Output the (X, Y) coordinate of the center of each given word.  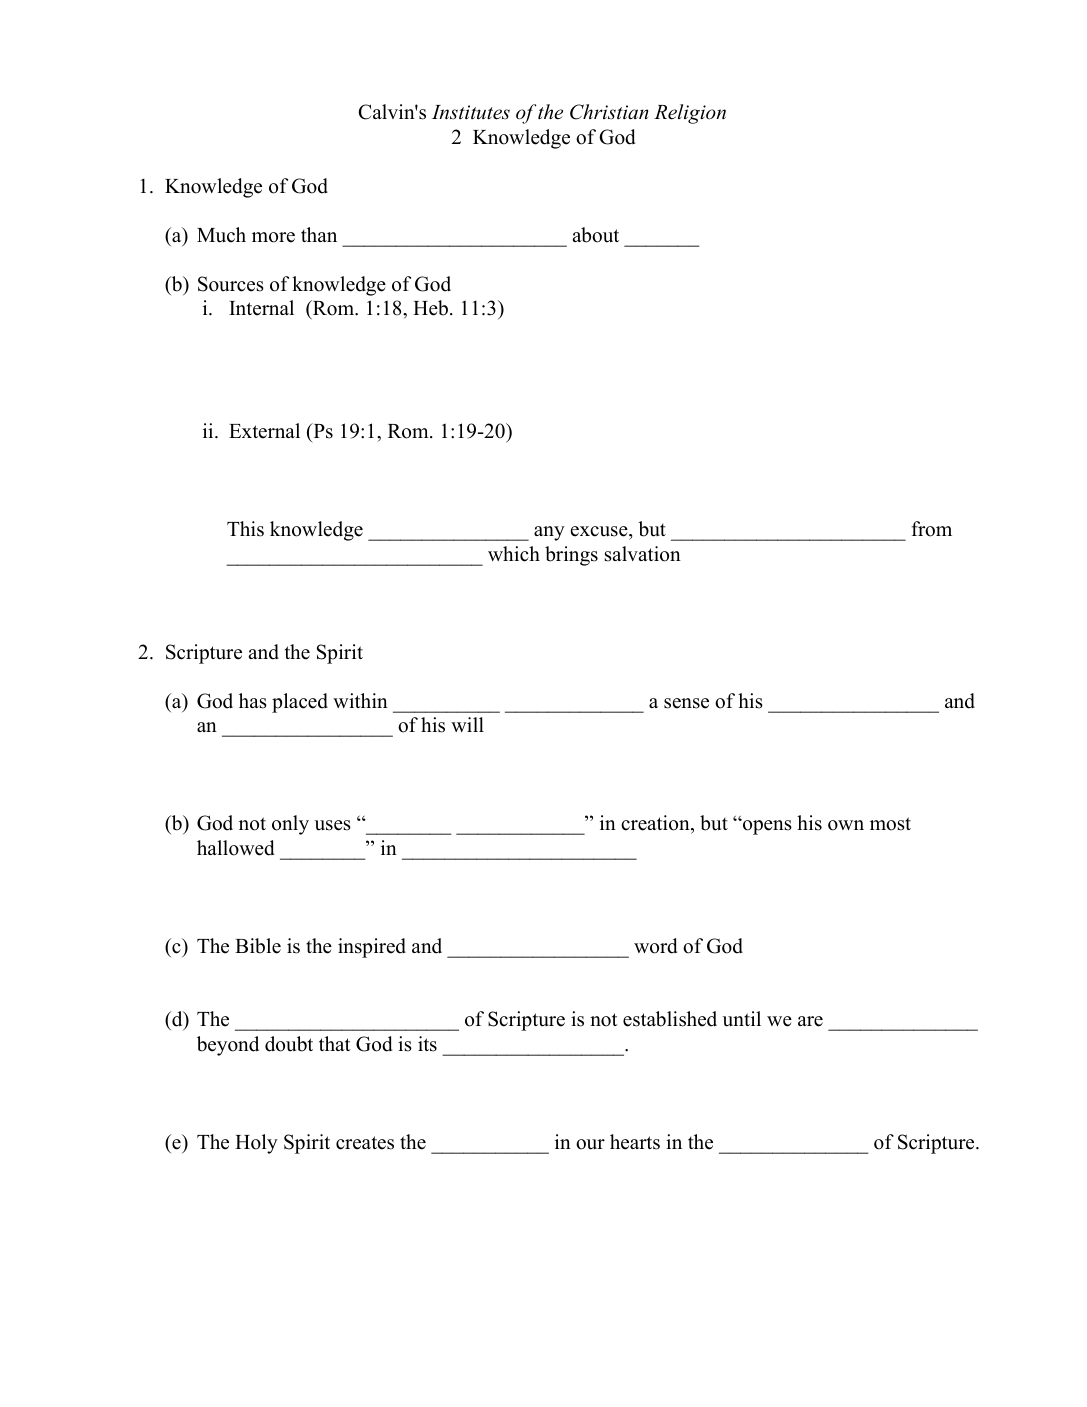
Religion (690, 114)
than (319, 234)
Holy (256, 1144)
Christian (609, 112)
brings (571, 556)
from (931, 529)
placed (300, 703)
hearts (635, 1142)
